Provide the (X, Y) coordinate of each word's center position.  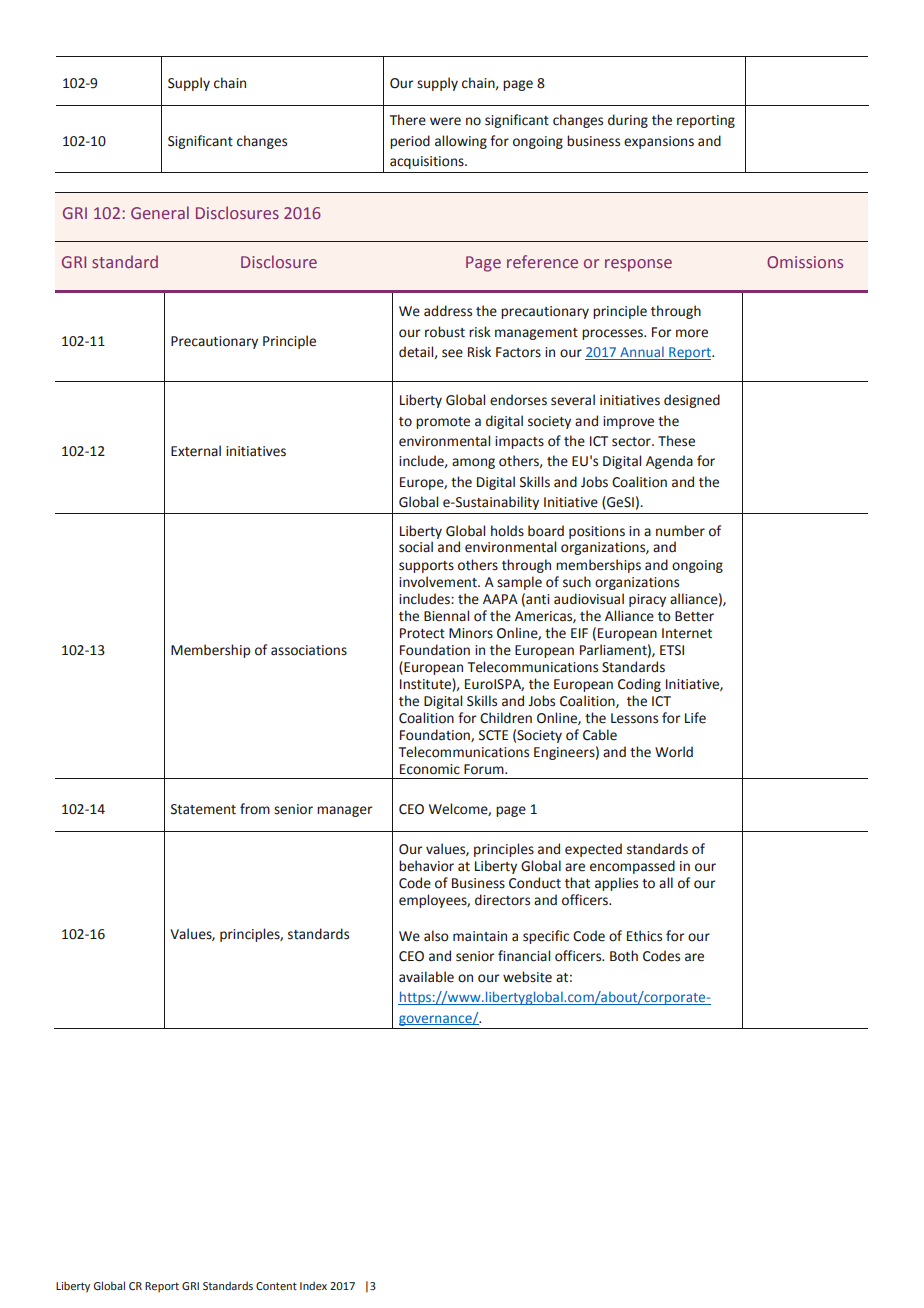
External (196, 451)
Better (694, 616)
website (527, 977)
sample (519, 583)
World (674, 752)
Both (624, 956)
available (426, 977)
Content (276, 1286)
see (452, 353)
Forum (485, 769)
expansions (659, 142)
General (160, 212)
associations (309, 650)
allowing (461, 142)
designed (692, 401)
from (255, 809)
